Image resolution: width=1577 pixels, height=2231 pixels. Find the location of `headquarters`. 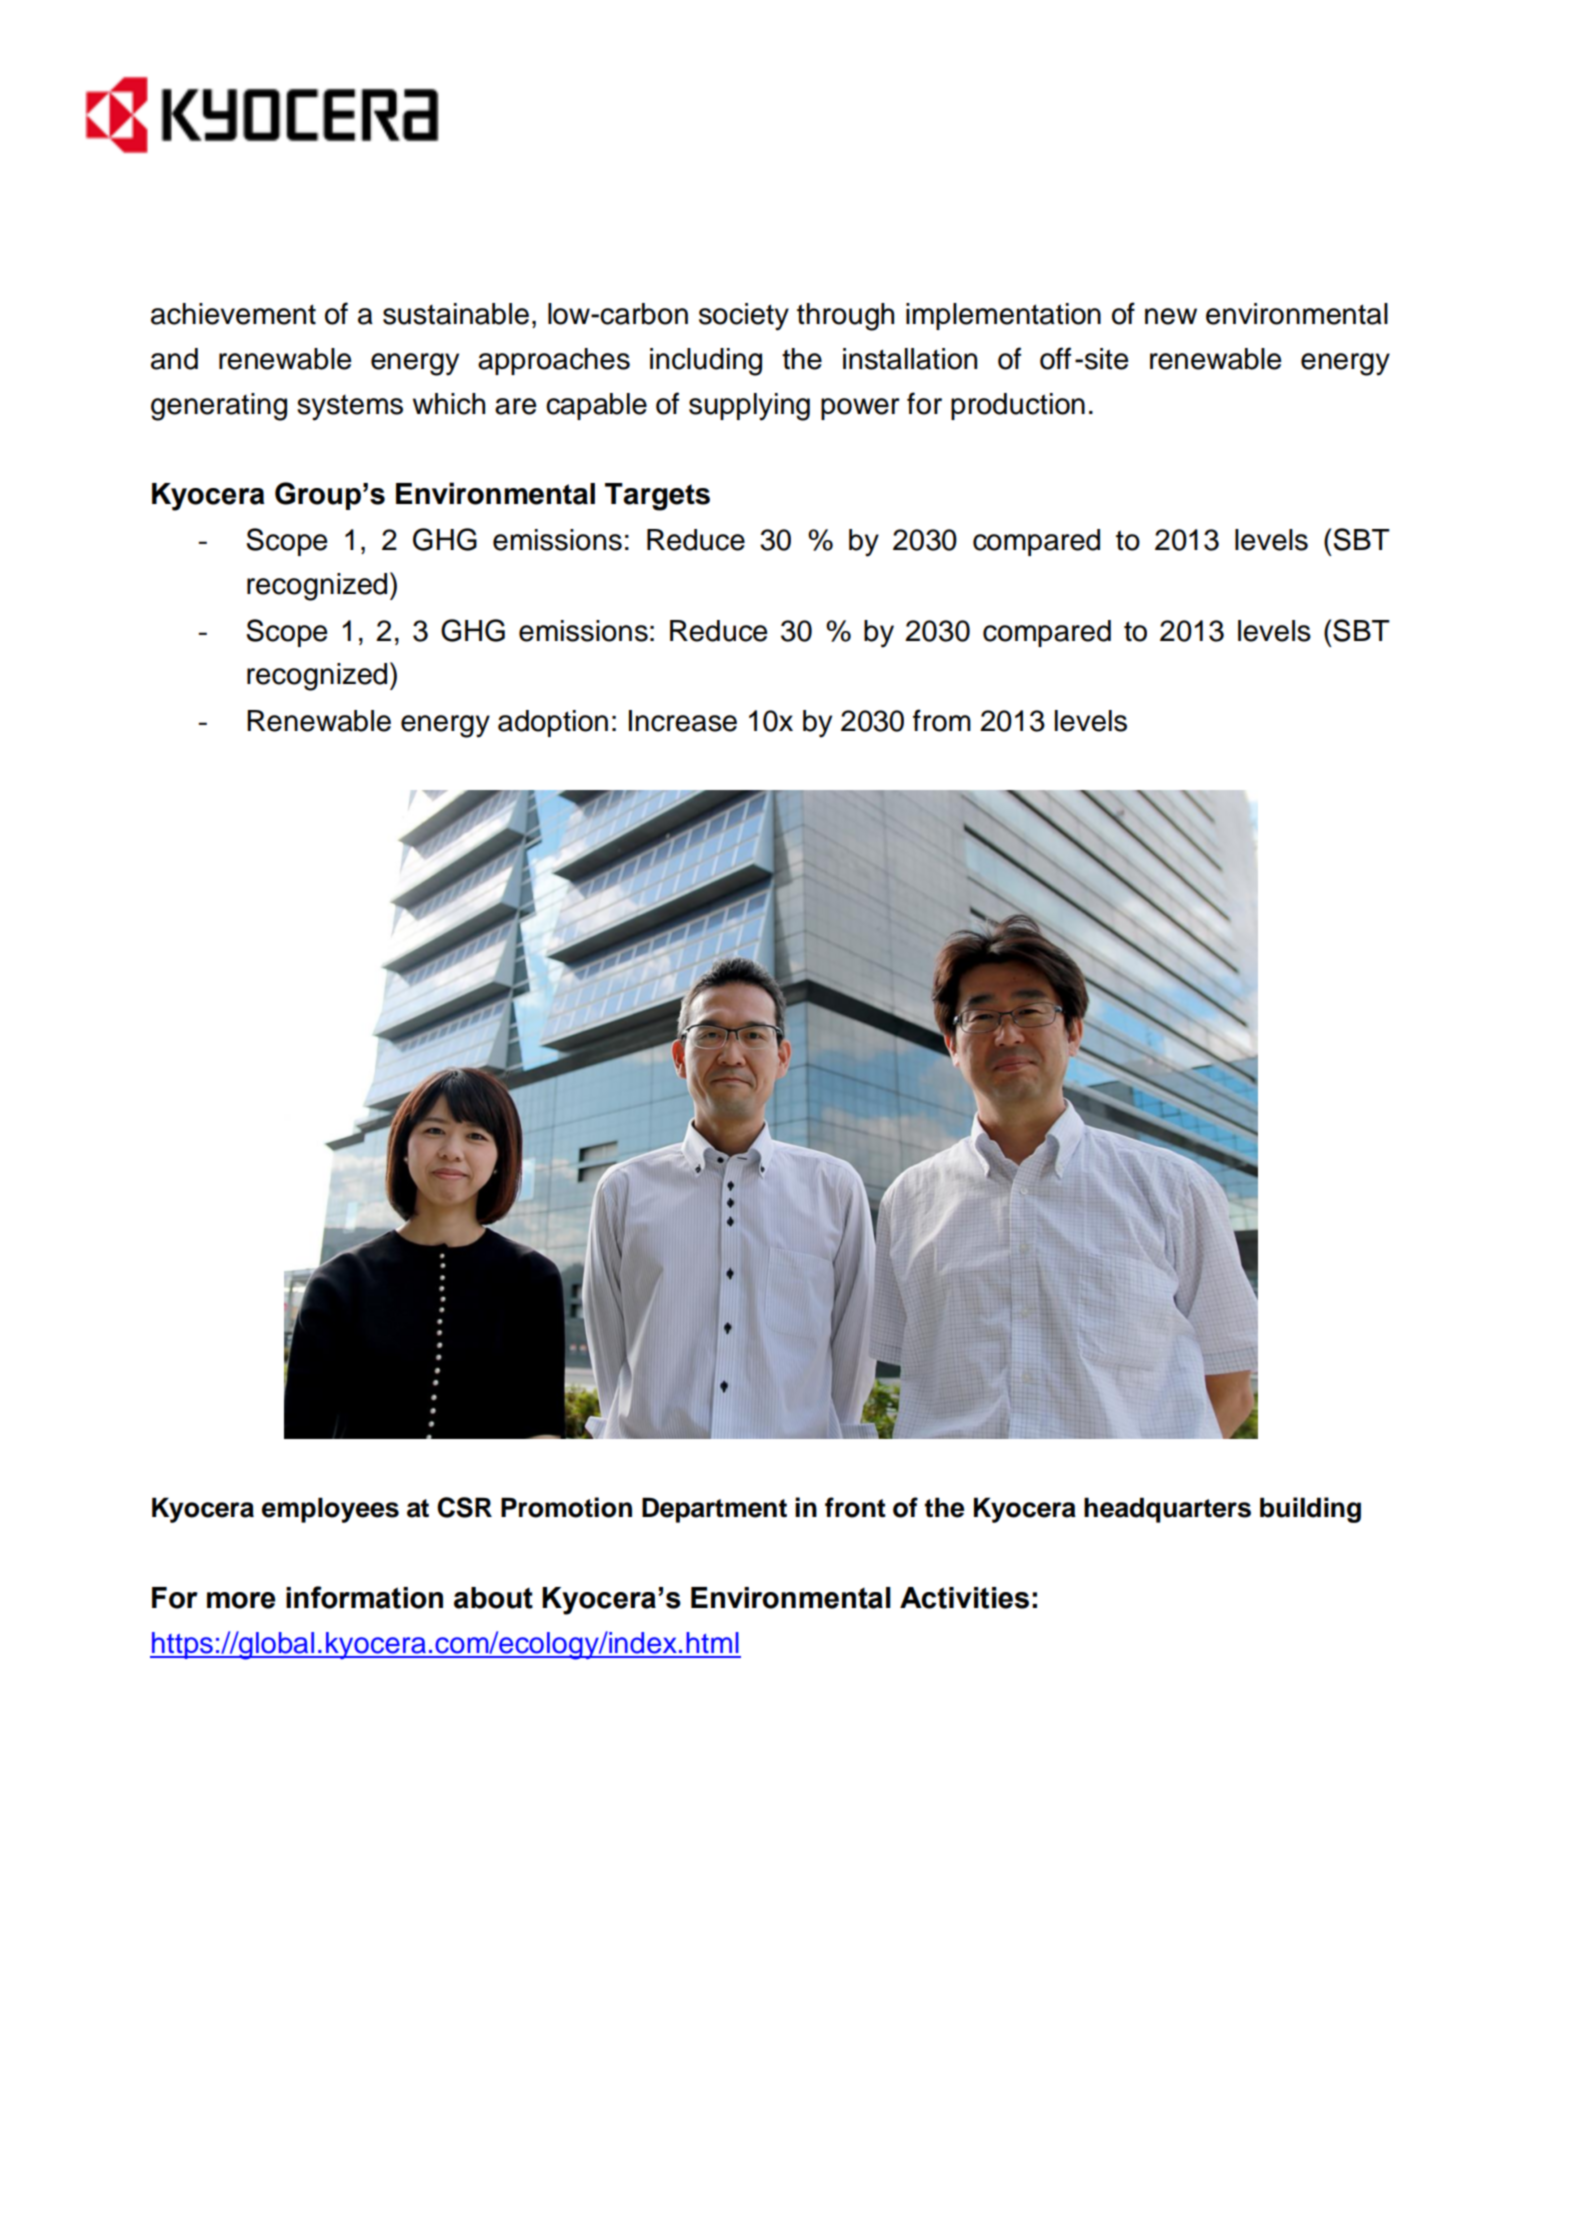

headquarters is located at coordinates (1167, 1510).
